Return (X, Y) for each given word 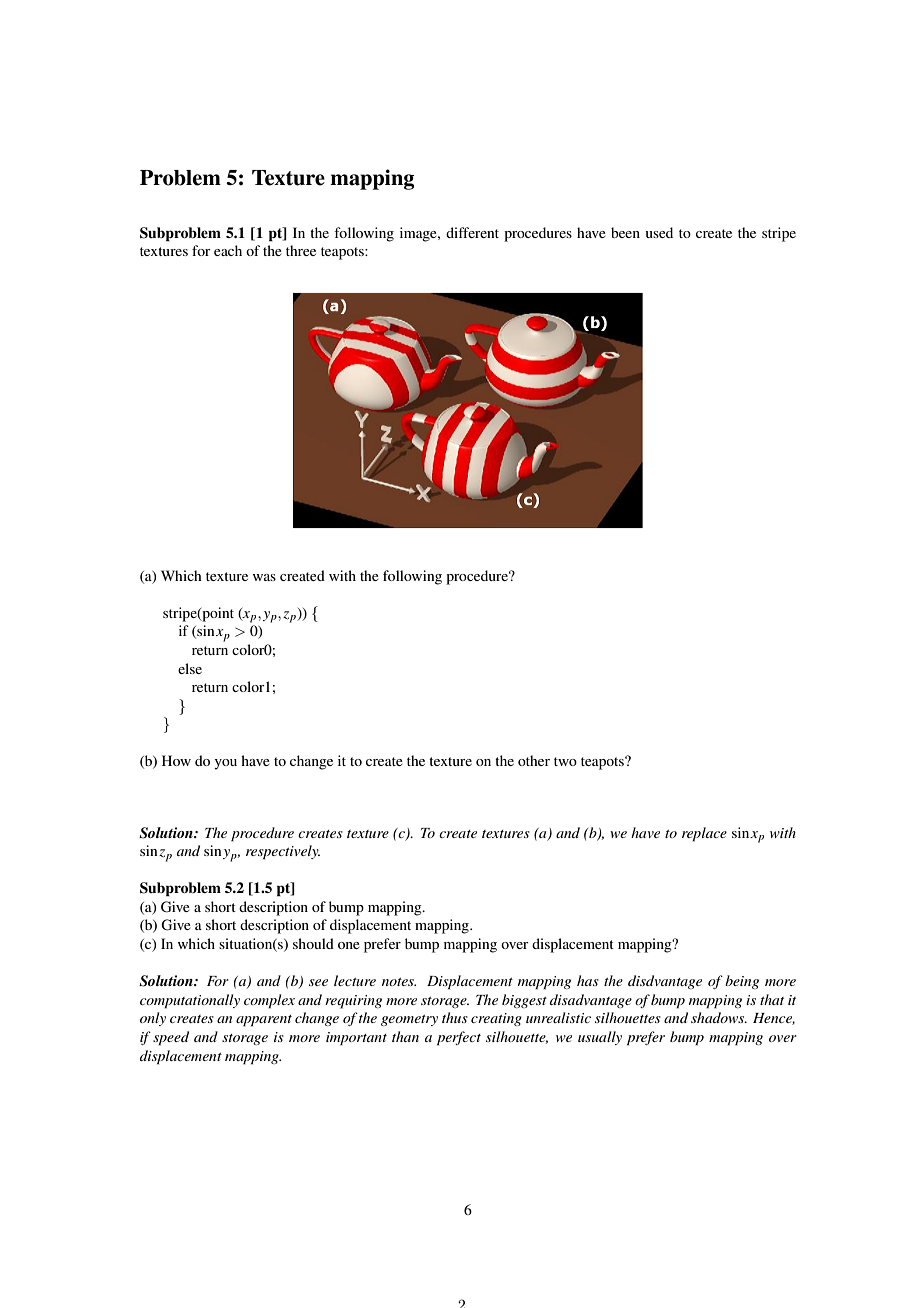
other (534, 760)
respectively (283, 852)
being (742, 982)
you (225, 764)
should (313, 943)
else (190, 668)
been (625, 232)
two (565, 761)
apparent (264, 1021)
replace (704, 834)
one (349, 945)
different (472, 232)
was (264, 577)
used (659, 232)
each (228, 250)
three (301, 250)
